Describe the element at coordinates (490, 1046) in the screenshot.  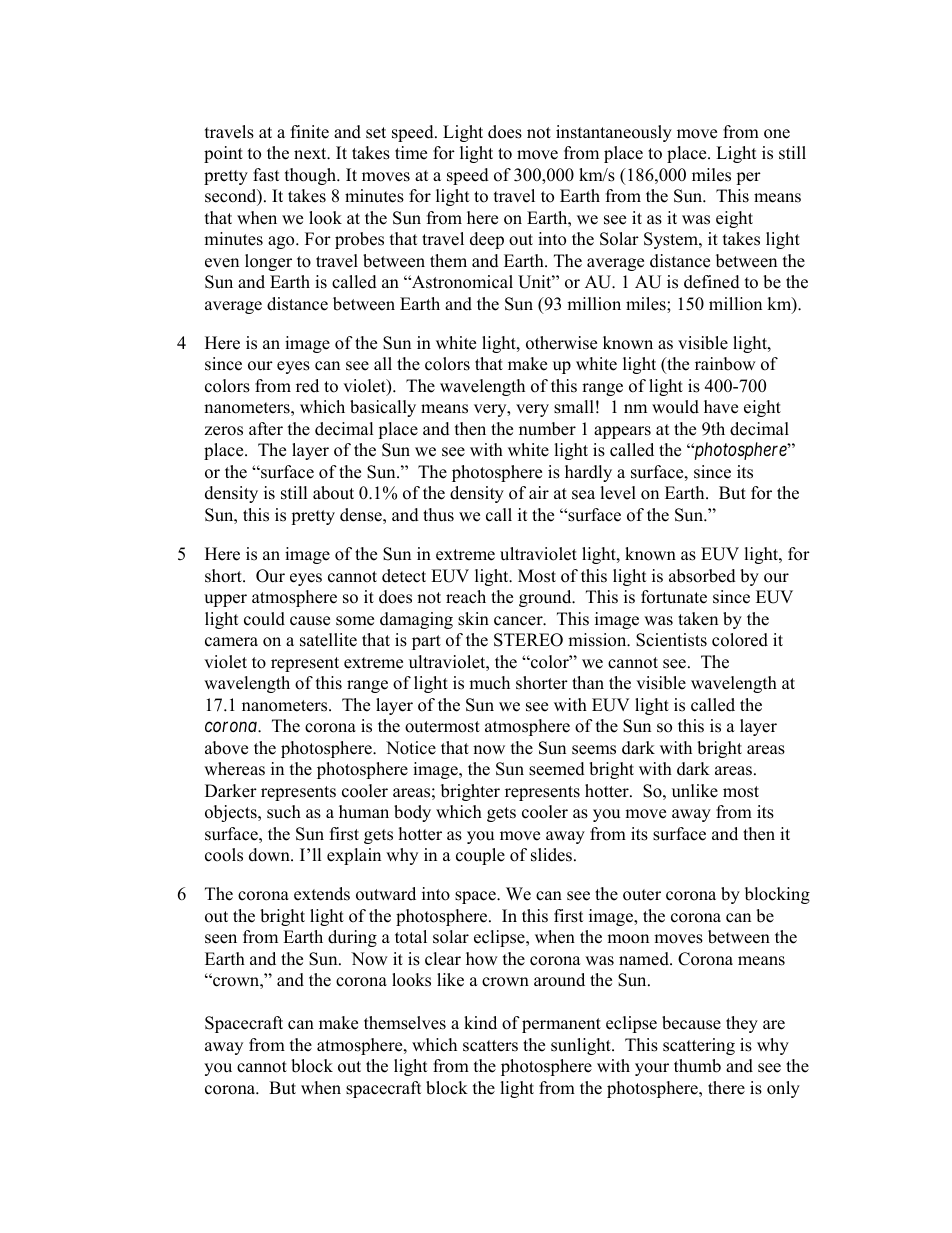
I see `scatters` at that location.
